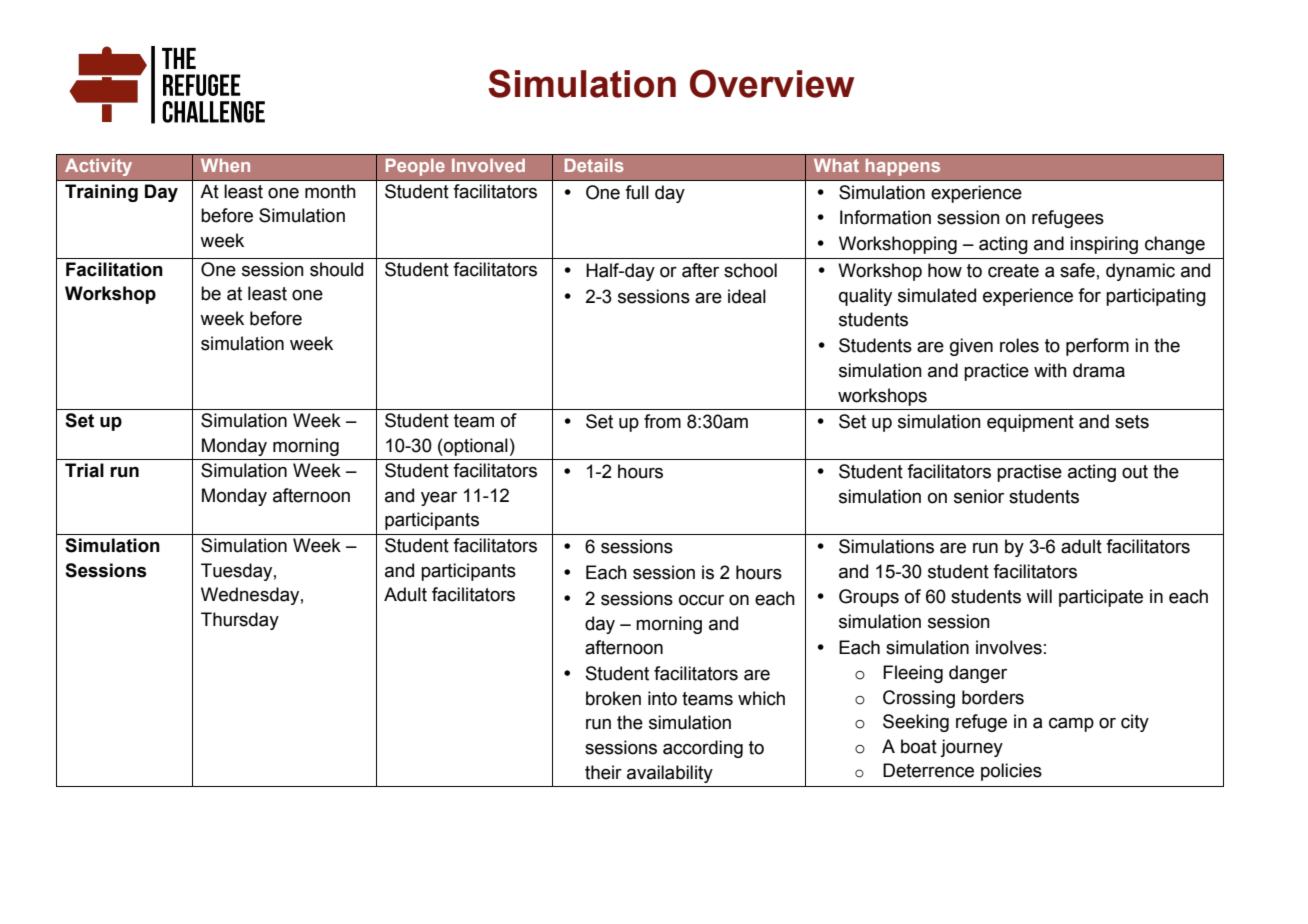 This image has width=1308, height=924. Describe the element at coordinates (701, 600) in the image. I see `occur` at that location.
